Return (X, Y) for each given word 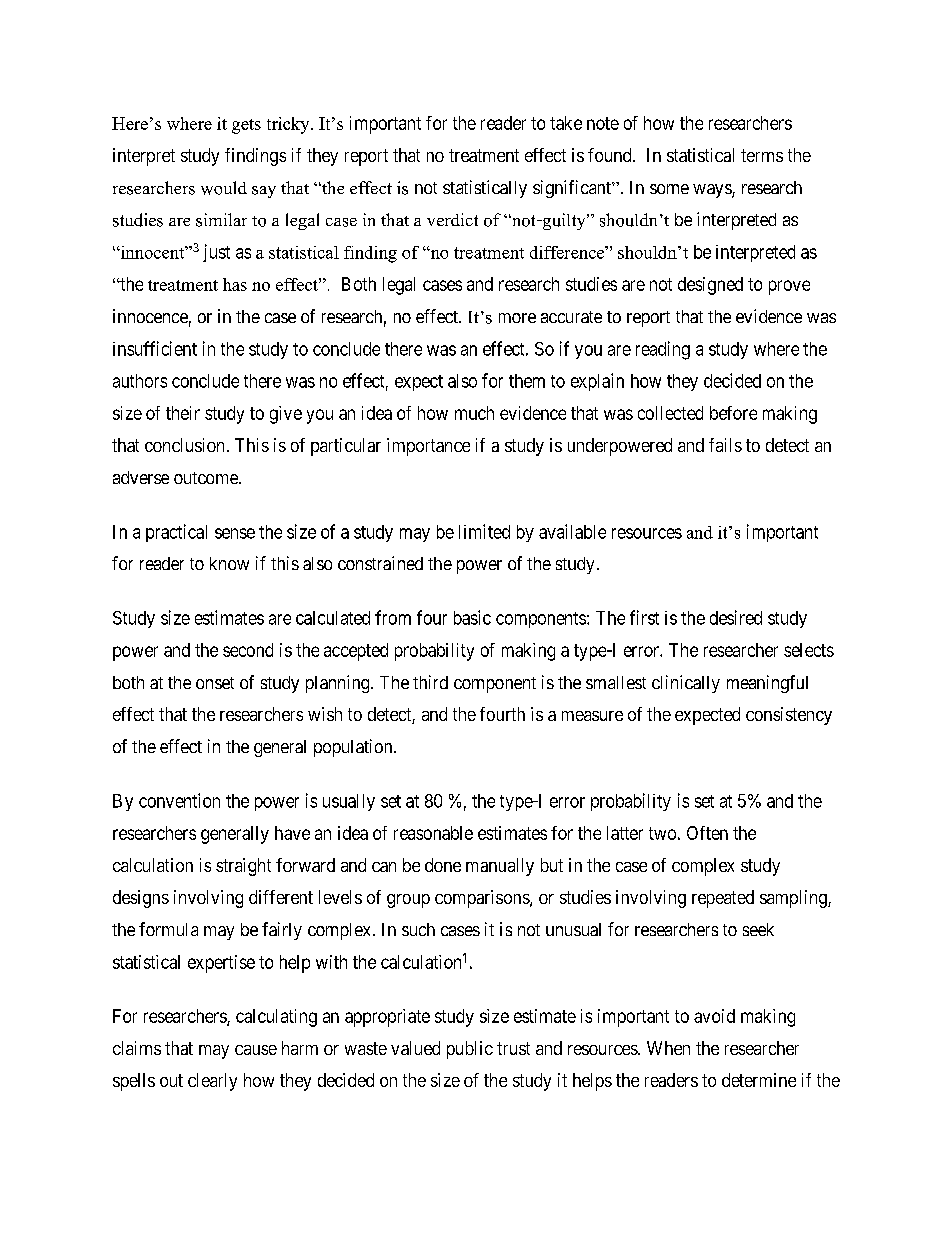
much (474, 413)
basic (472, 617)
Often (707, 833)
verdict (452, 219)
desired (736, 617)
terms (762, 155)
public (470, 1050)
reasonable (433, 833)
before (733, 413)
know (229, 563)
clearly (212, 1082)
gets (246, 126)
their (183, 413)
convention (179, 800)
